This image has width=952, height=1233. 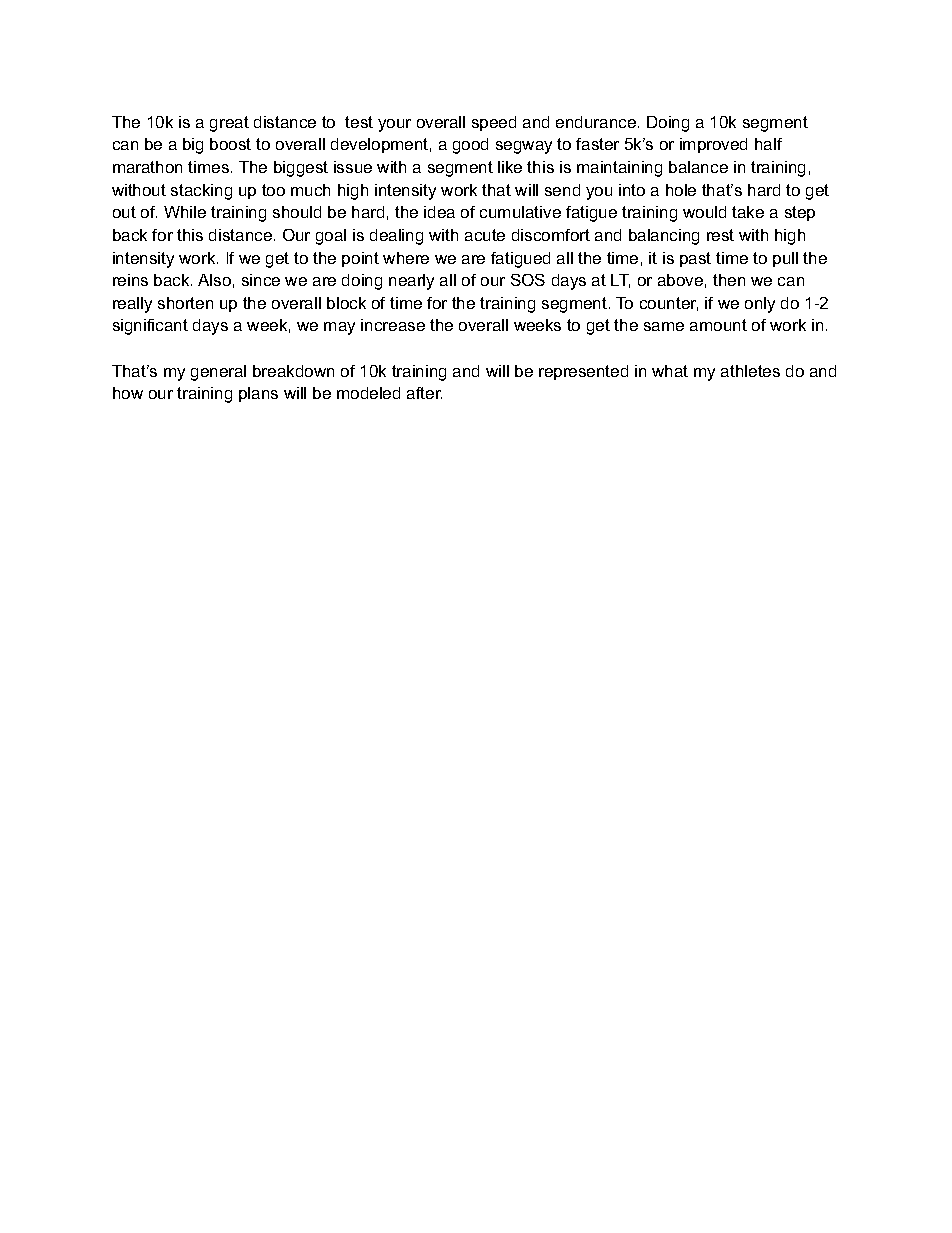 I want to click on plans, so click(x=258, y=394).
